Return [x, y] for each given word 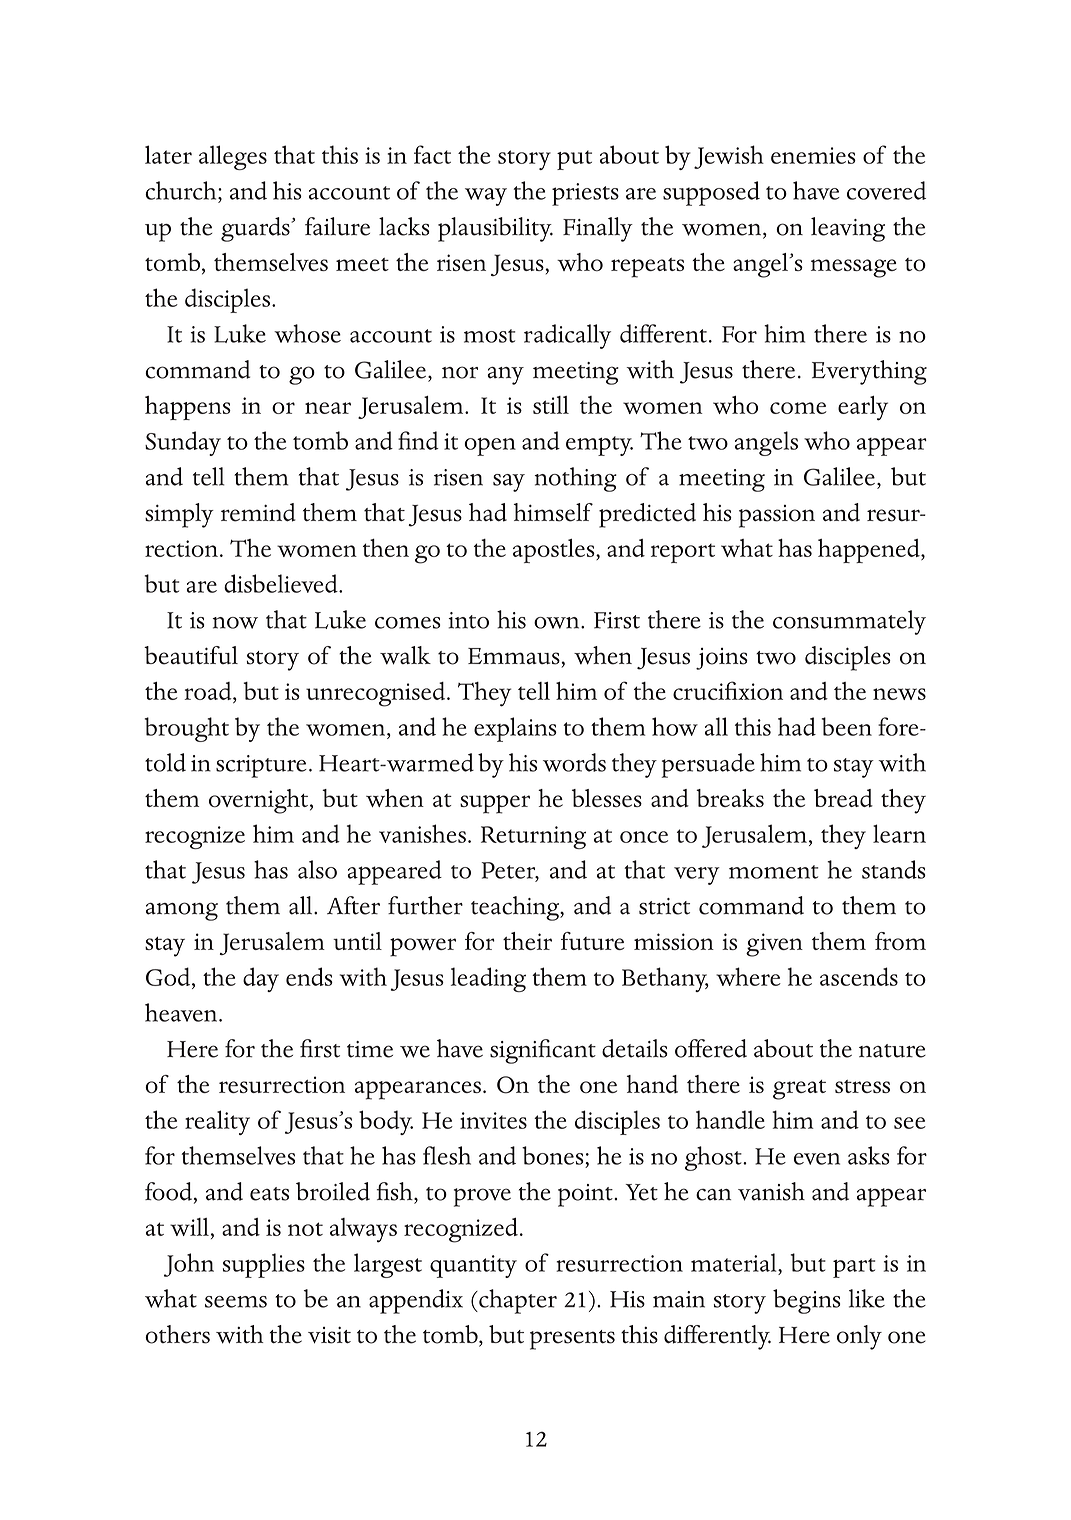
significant [543, 1051]
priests [585, 194]
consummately [849, 622]
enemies [813, 155]
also [317, 869]
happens [188, 408]
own [558, 623]
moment [773, 872]
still [551, 405]
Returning [533, 837]
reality [217, 1122]
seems [236, 1302]
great [799, 1090]
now [235, 623]
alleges [233, 157]
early [863, 408]
